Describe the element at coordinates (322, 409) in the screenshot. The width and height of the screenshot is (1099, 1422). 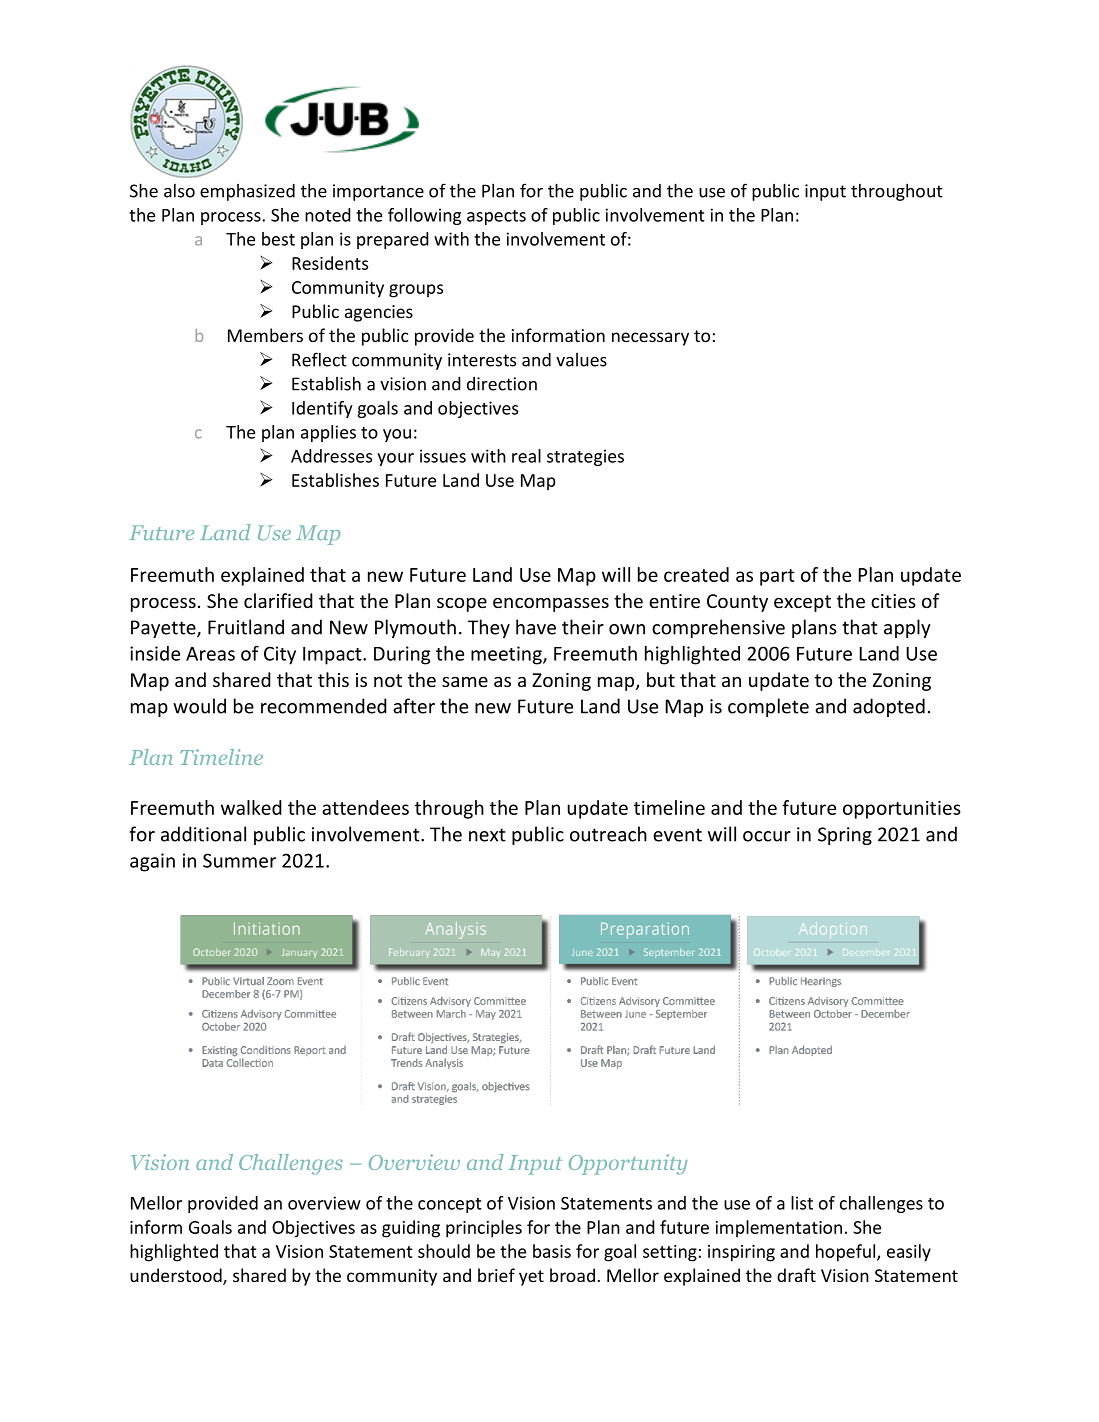
I see `Identify` at that location.
